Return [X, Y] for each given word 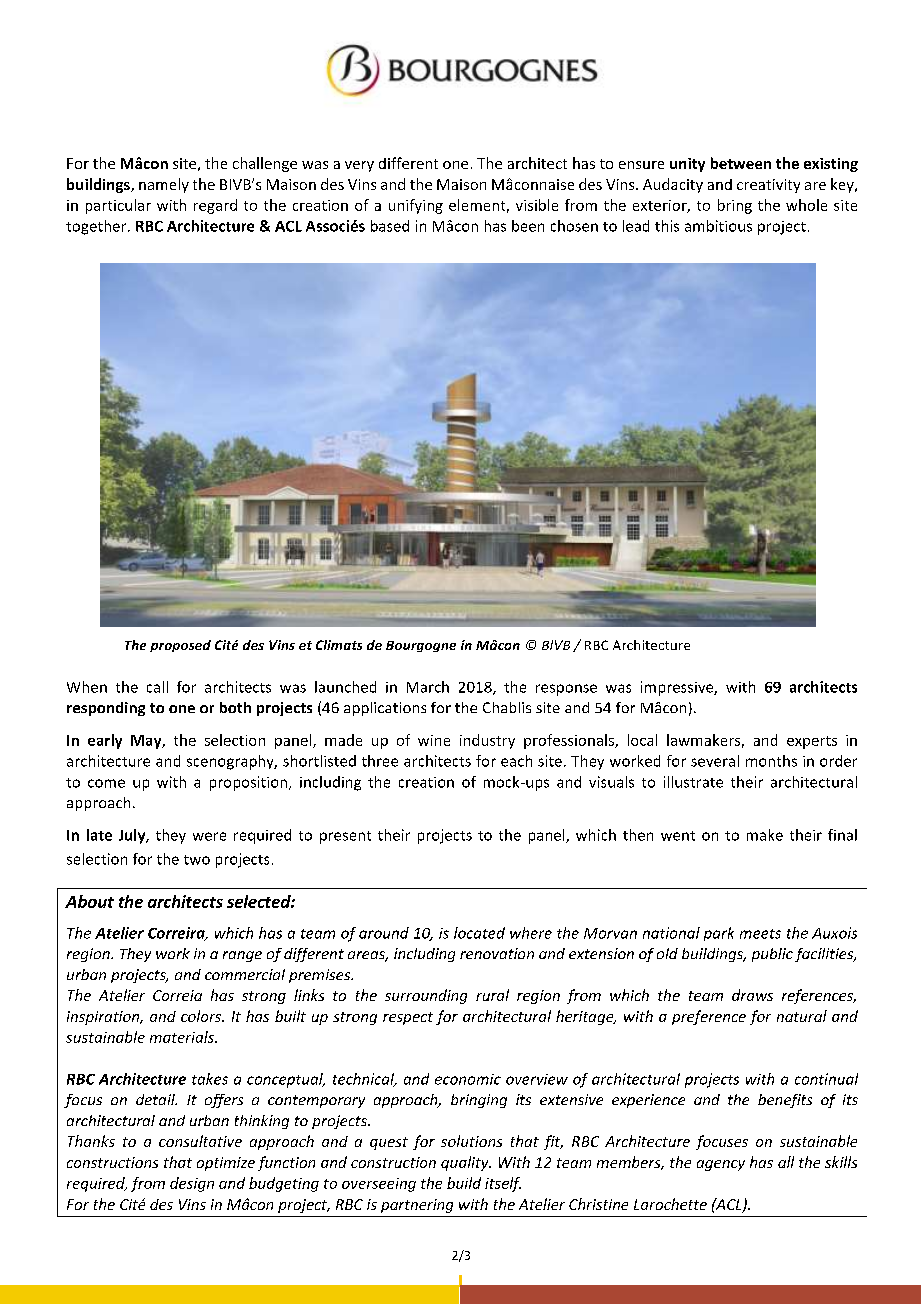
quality [466, 1163]
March [428, 687]
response [566, 690]
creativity [768, 186]
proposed [180, 646]
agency [721, 1165]
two [197, 860]
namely [164, 185]
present [345, 837]
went [678, 836]
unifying [416, 206]
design [192, 1184]
